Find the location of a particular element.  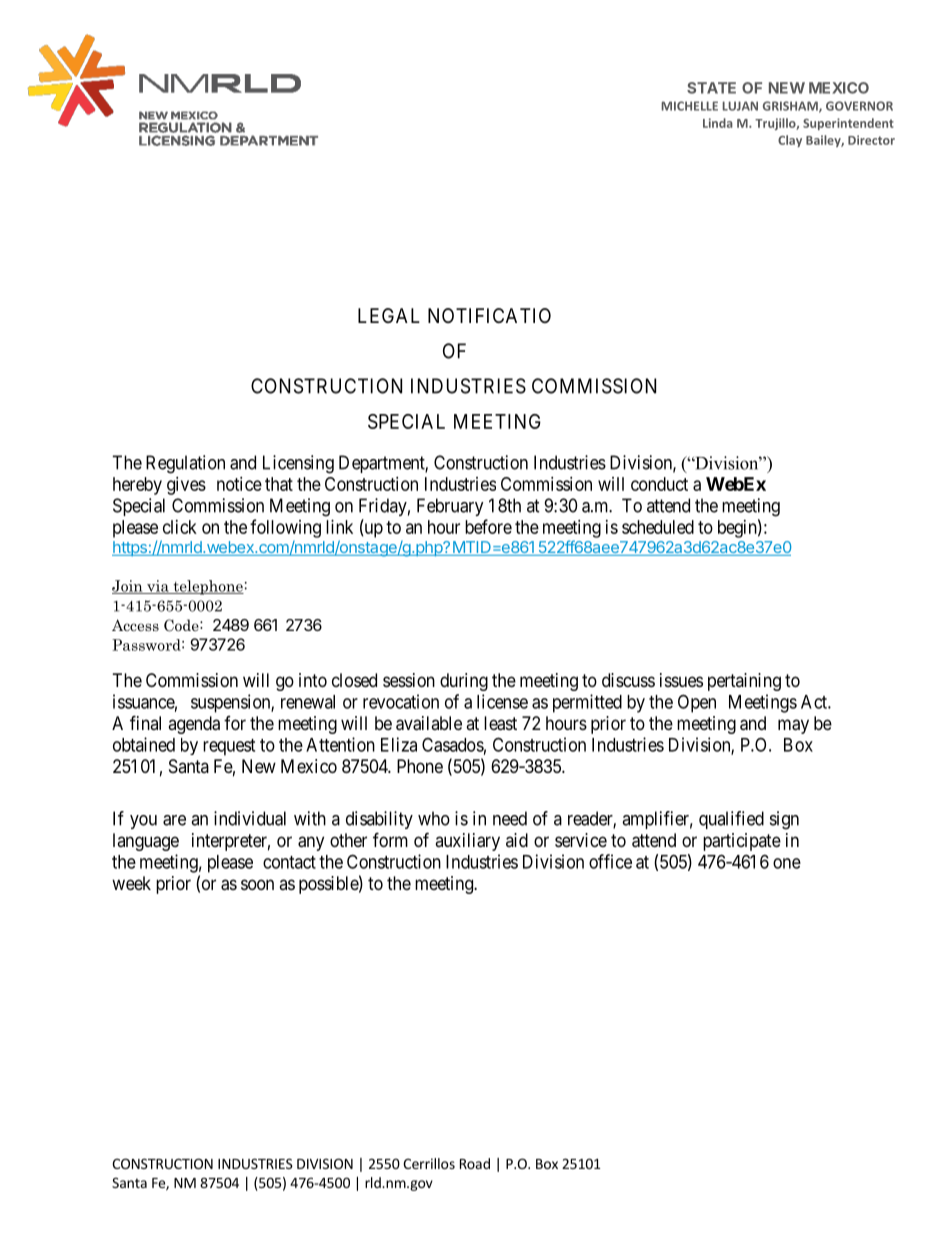

Clay is located at coordinates (790, 141).
